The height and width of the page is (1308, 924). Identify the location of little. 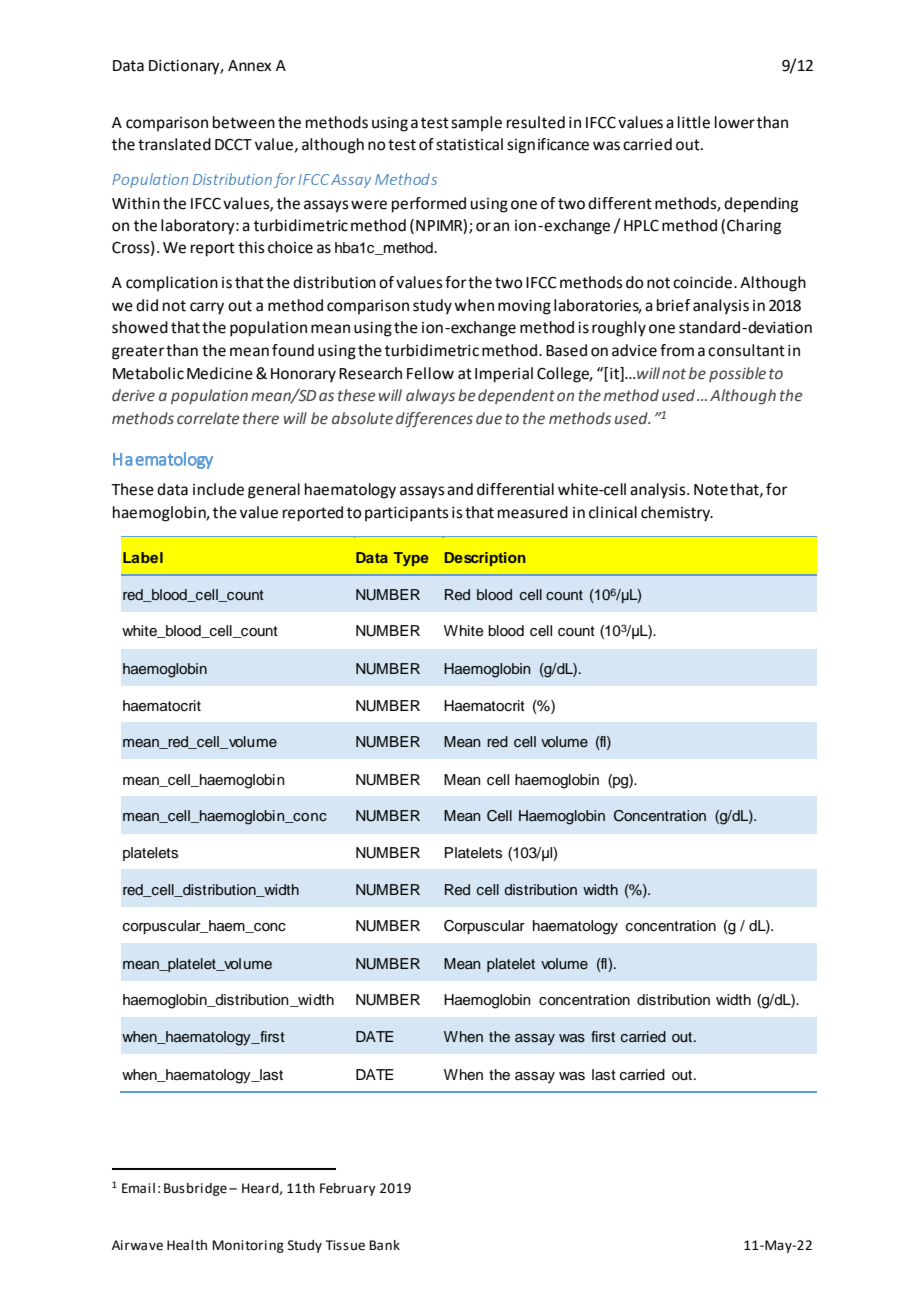
(694, 122).
